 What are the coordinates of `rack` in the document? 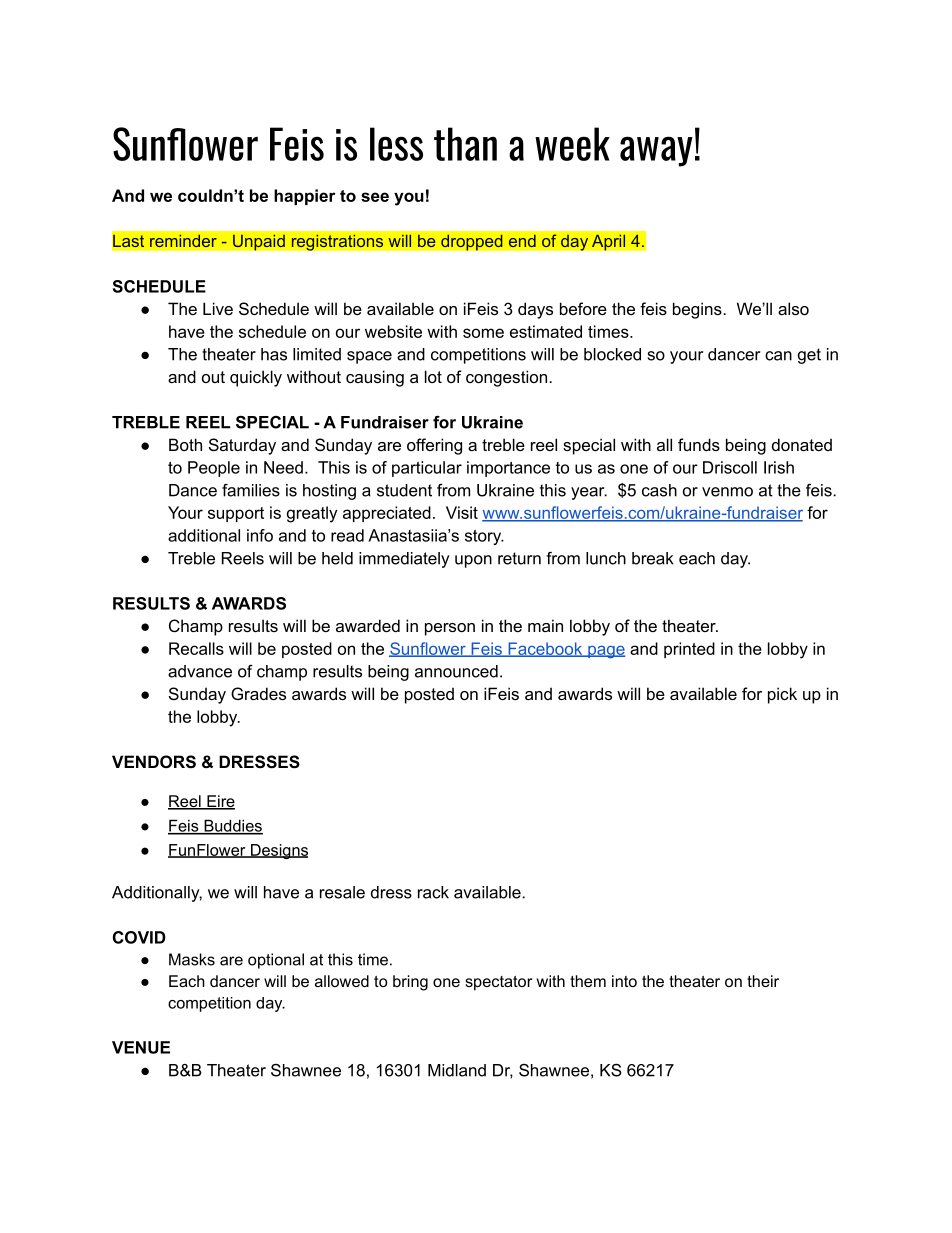 It's located at (433, 892).
